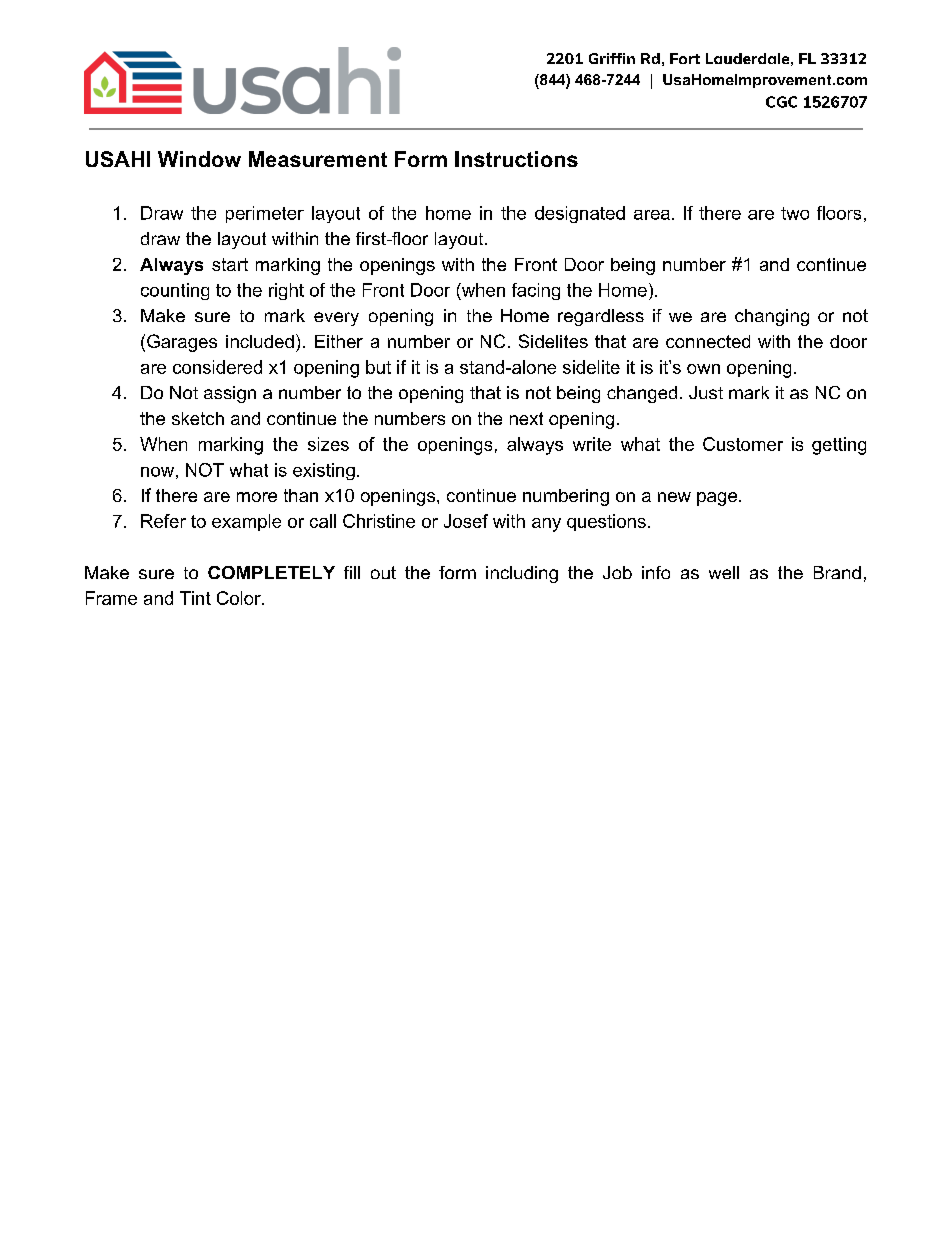 This screenshot has width=952, height=1233. What do you see at coordinates (466, 521) in the screenshot?
I see `Josef` at bounding box center [466, 521].
